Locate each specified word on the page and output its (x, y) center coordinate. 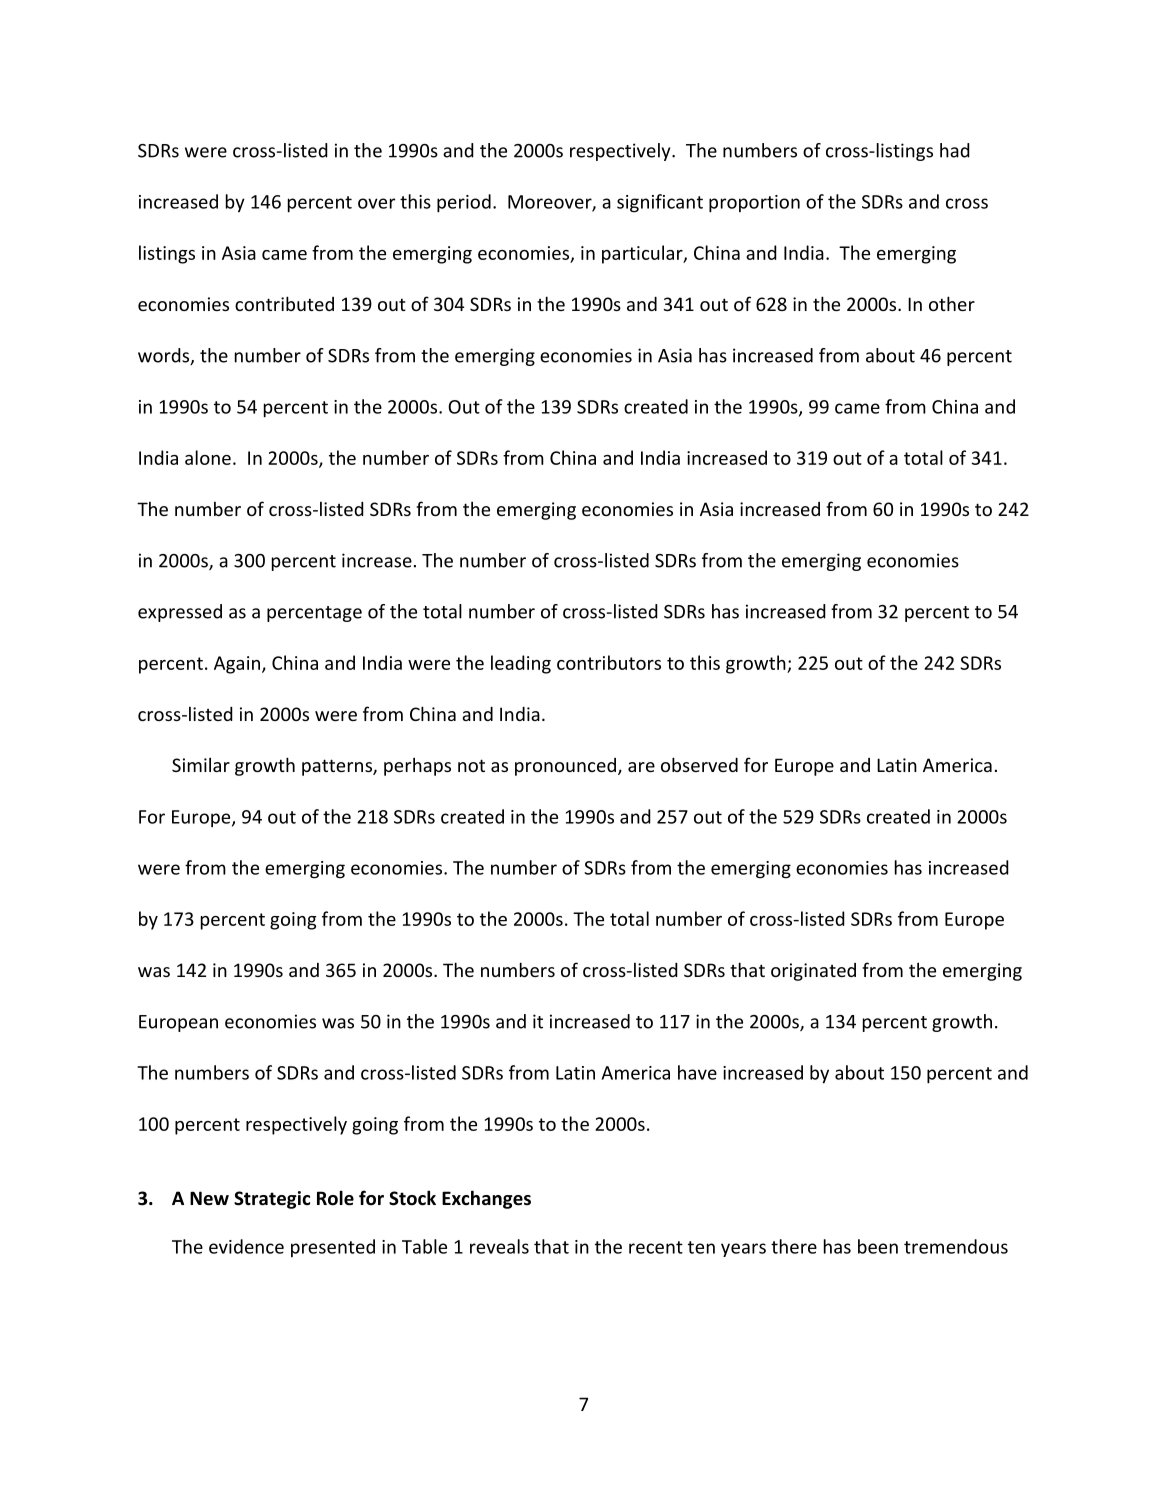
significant (660, 203)
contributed (284, 303)
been (878, 1246)
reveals (499, 1246)
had (955, 150)
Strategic (272, 1200)
